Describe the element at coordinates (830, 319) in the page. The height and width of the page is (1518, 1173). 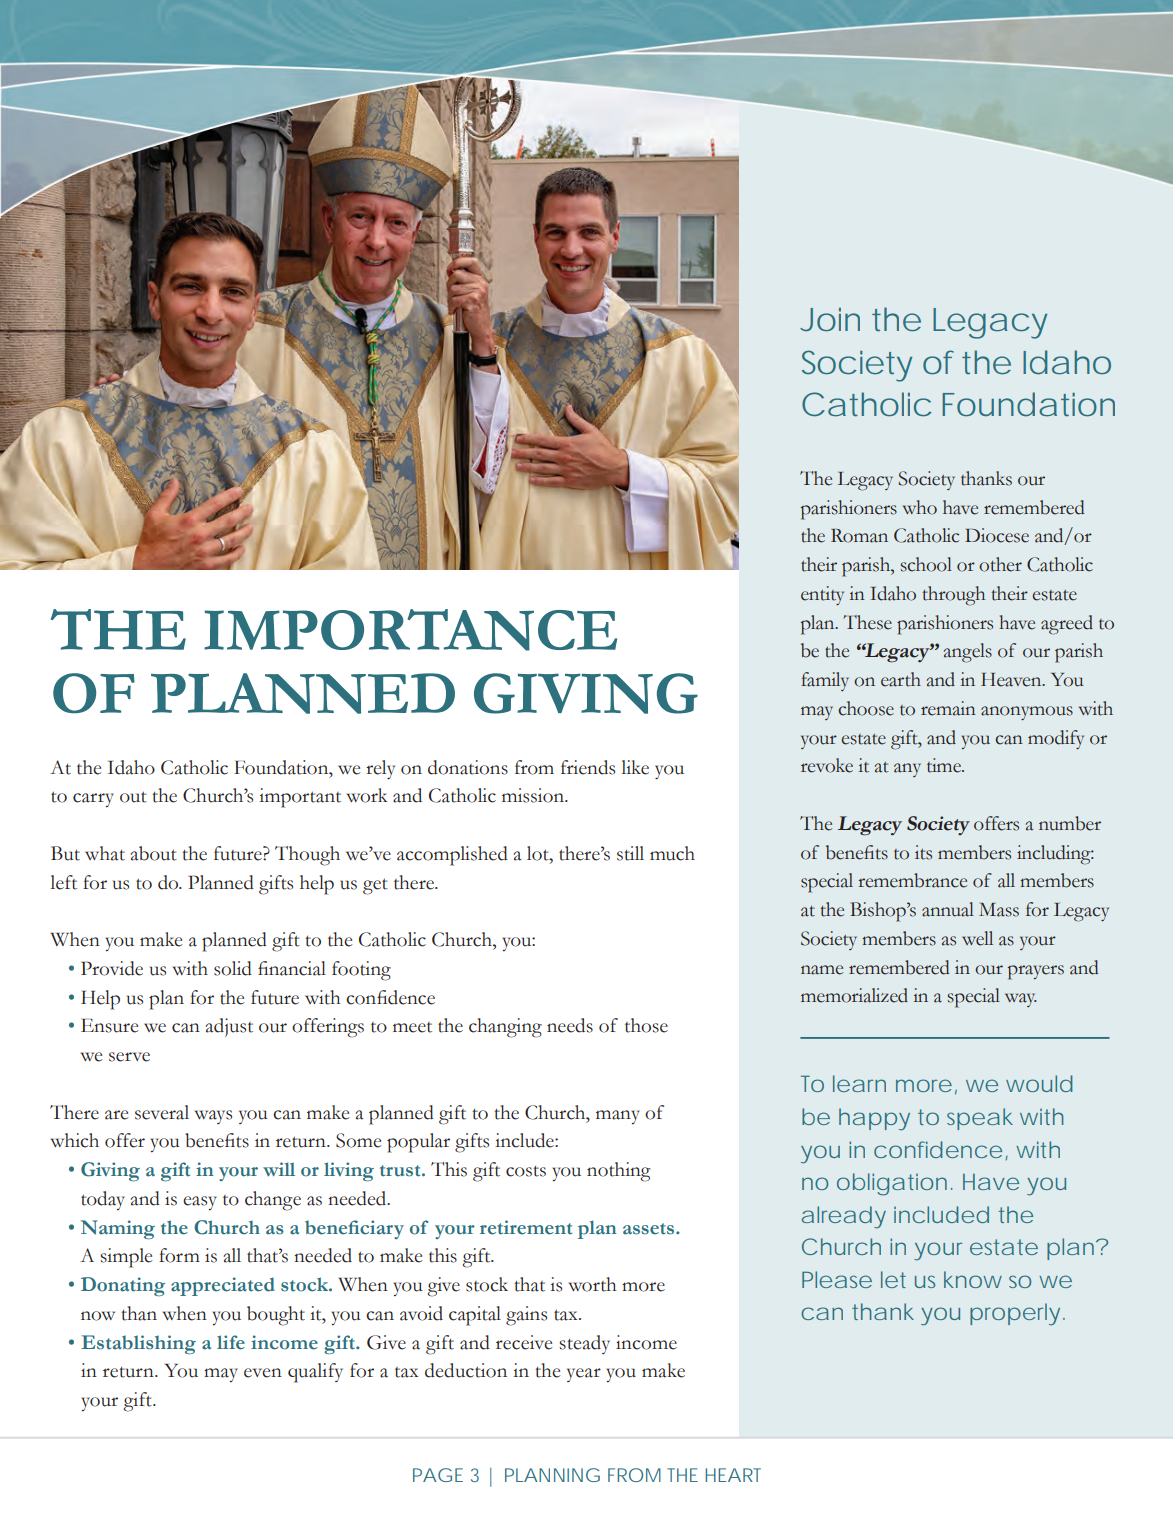
I see `Join` at that location.
